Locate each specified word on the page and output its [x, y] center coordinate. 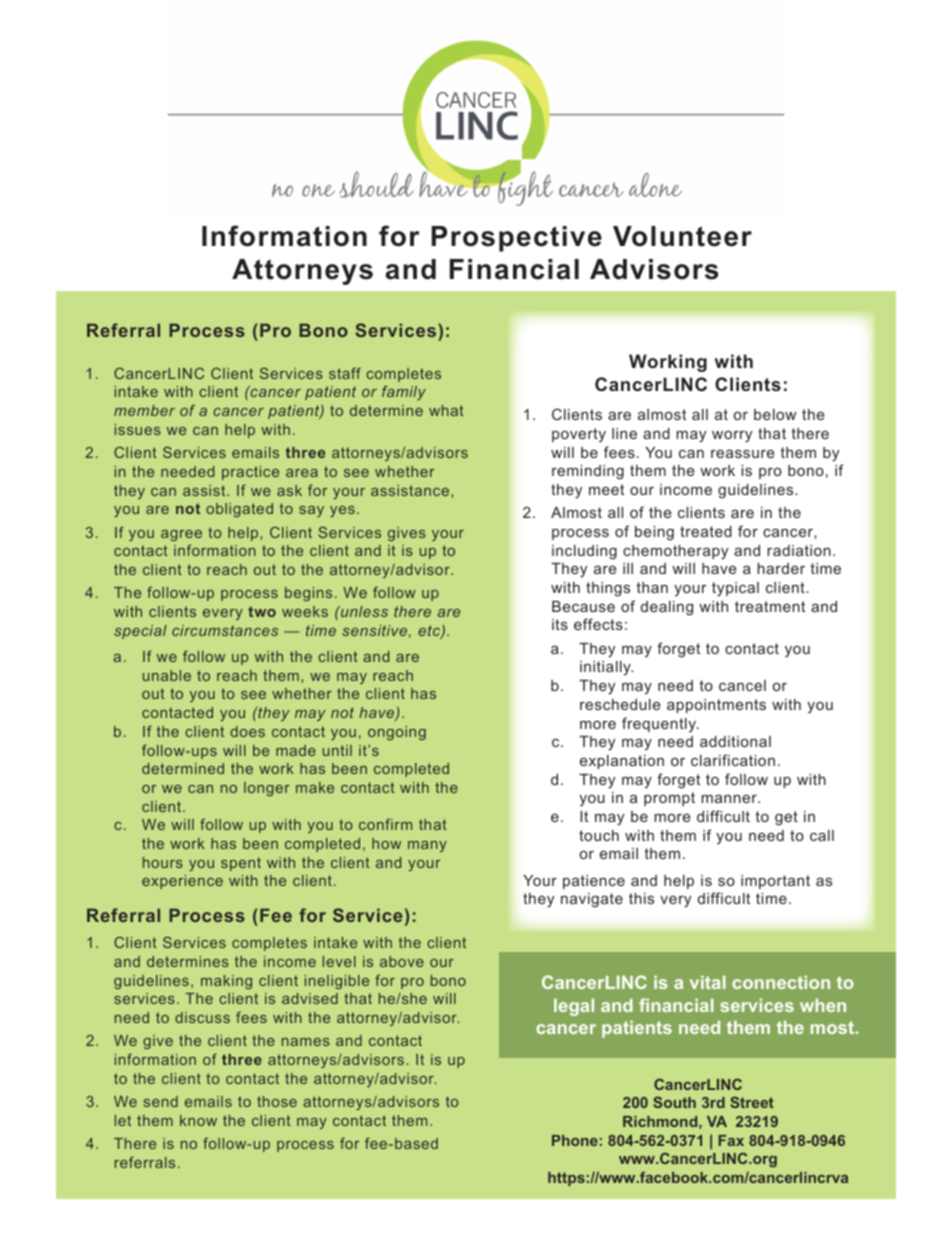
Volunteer [682, 236]
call [822, 835]
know [198, 1120]
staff [345, 373]
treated [706, 531]
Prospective [516, 239]
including [584, 552]
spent [241, 864]
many [427, 846]
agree [181, 535]
